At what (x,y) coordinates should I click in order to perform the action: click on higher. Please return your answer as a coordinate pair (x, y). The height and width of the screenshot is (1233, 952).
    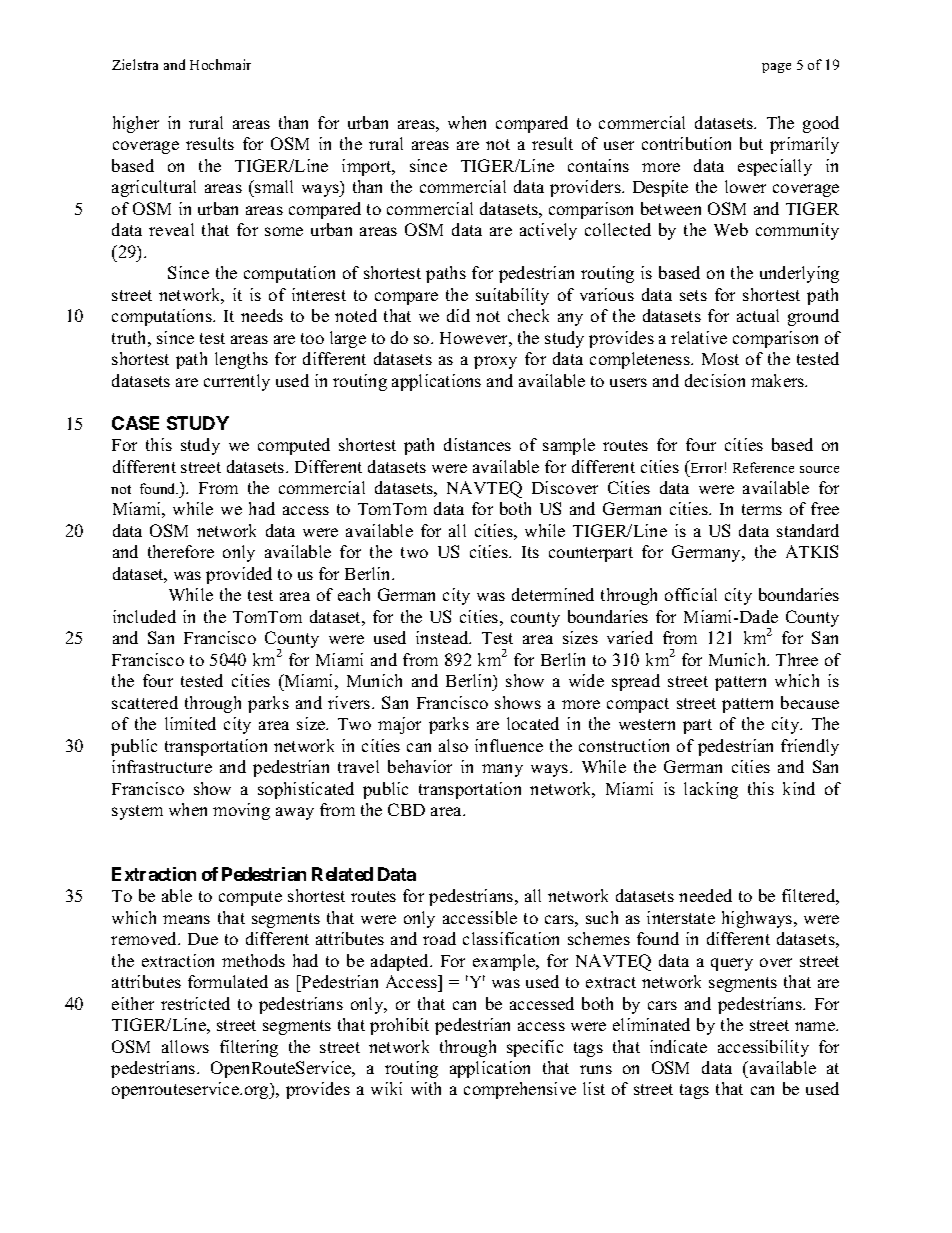
    Looking at the image, I should click on (136, 124).
